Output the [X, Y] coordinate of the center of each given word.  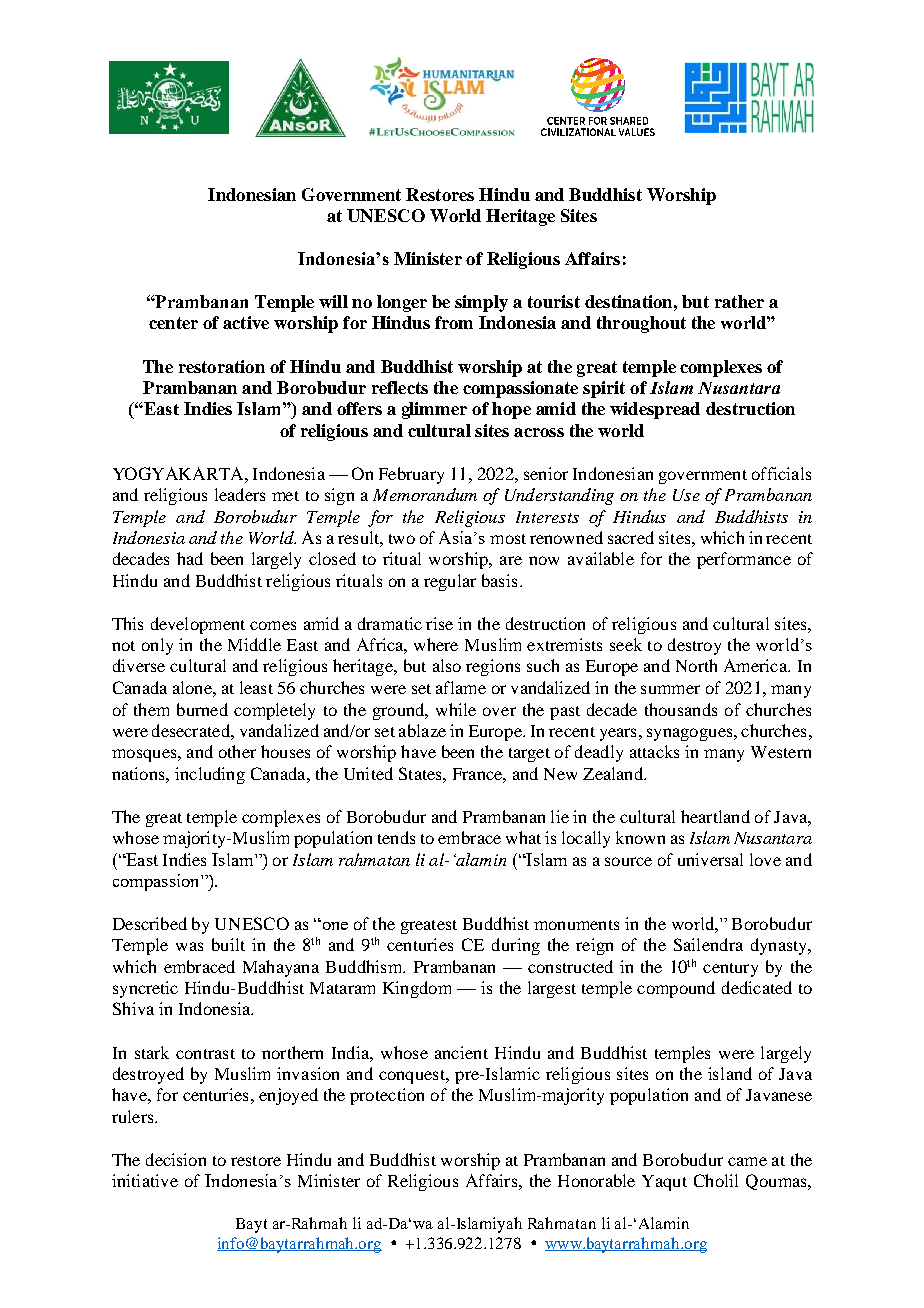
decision [176, 1159]
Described [150, 923]
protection [387, 1096]
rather [739, 301]
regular [450, 582]
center [173, 323]
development [198, 625]
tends [396, 837]
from [454, 322]
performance [744, 560]
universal [710, 859]
